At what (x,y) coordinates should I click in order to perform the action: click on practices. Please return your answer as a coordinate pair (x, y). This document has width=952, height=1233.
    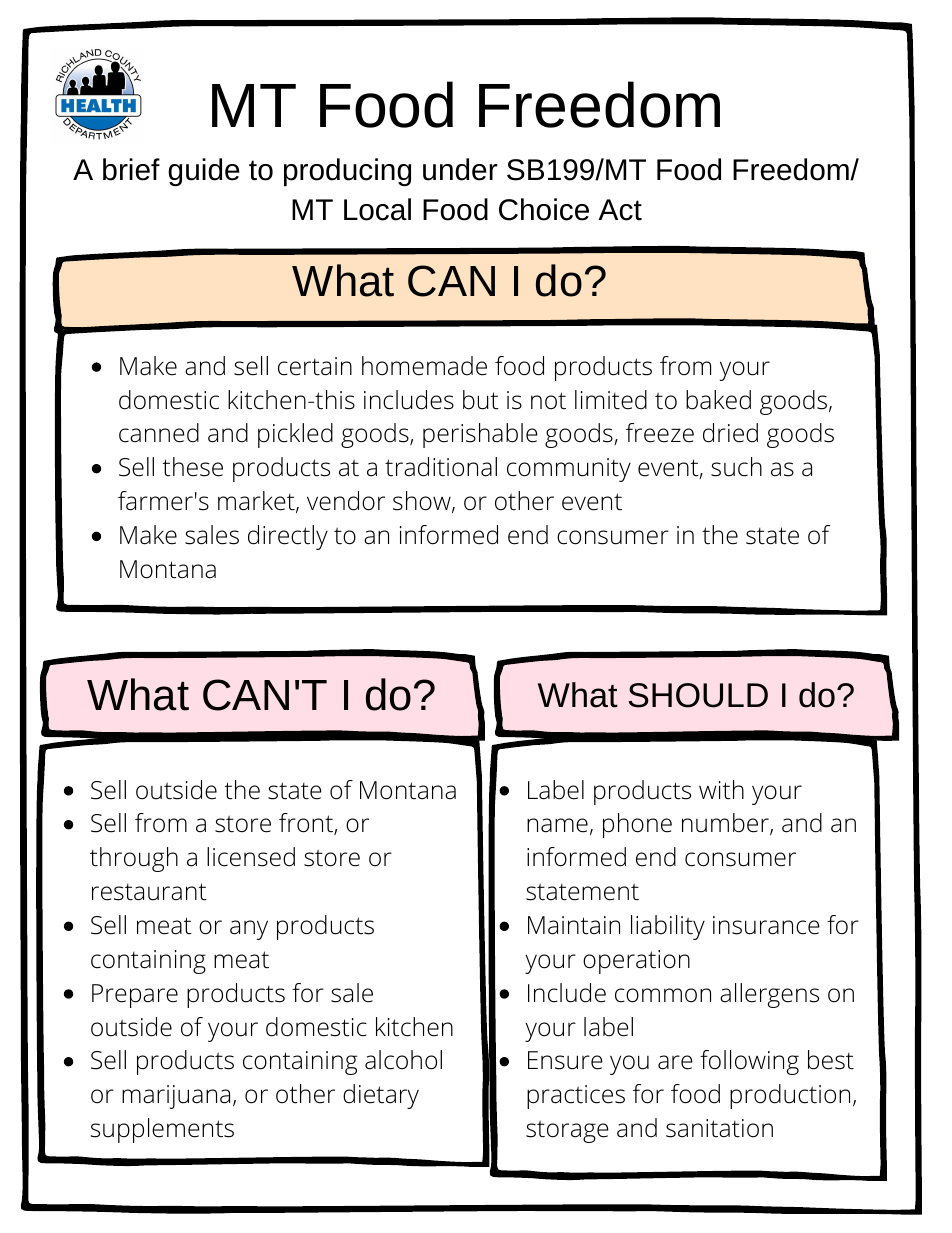
    Looking at the image, I should click on (576, 1097).
